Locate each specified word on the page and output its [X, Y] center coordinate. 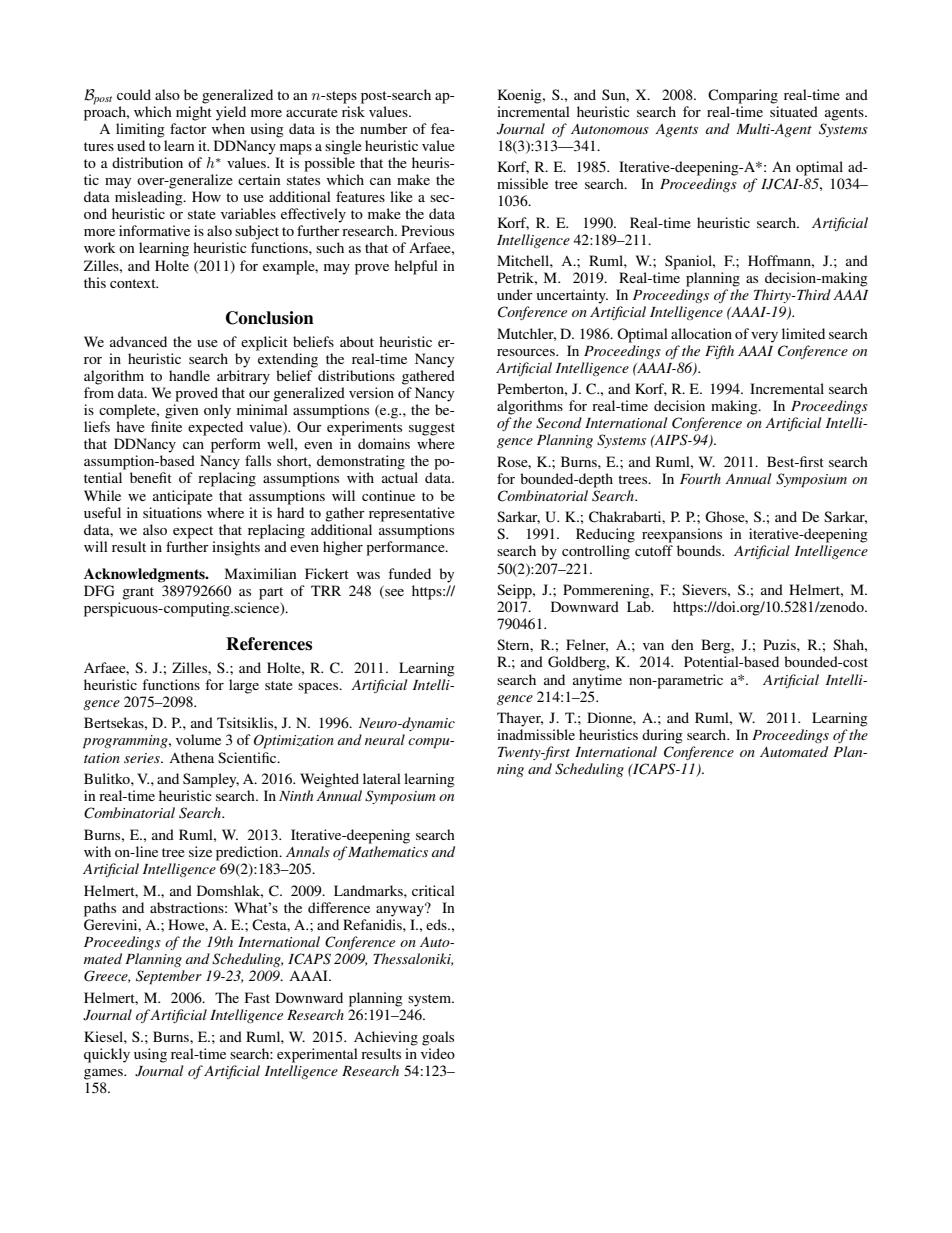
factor [188, 128]
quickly [107, 1055]
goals [438, 1038]
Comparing [743, 96]
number [384, 128]
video [438, 1053]
